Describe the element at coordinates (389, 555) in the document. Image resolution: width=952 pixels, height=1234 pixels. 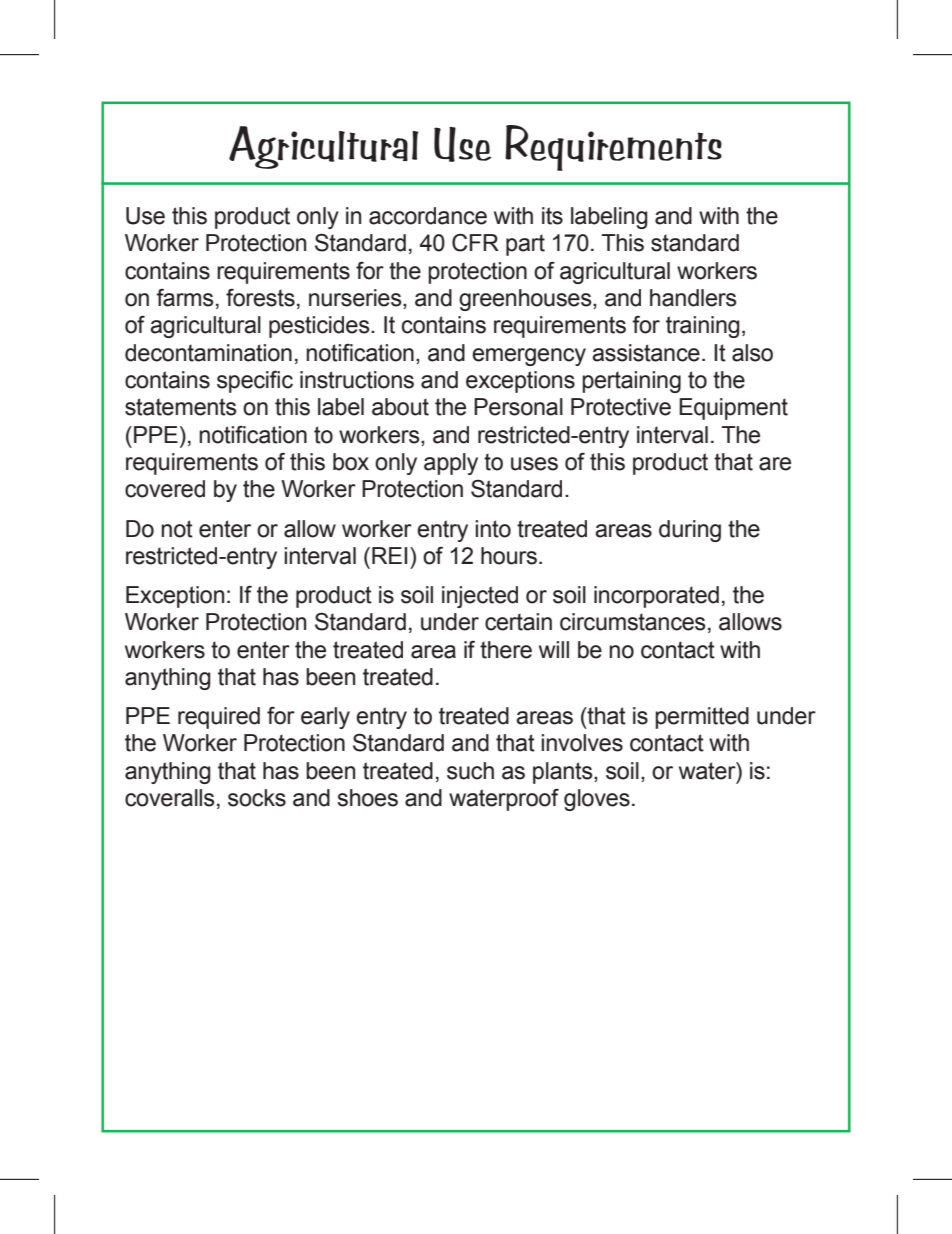
I see `REI` at that location.
